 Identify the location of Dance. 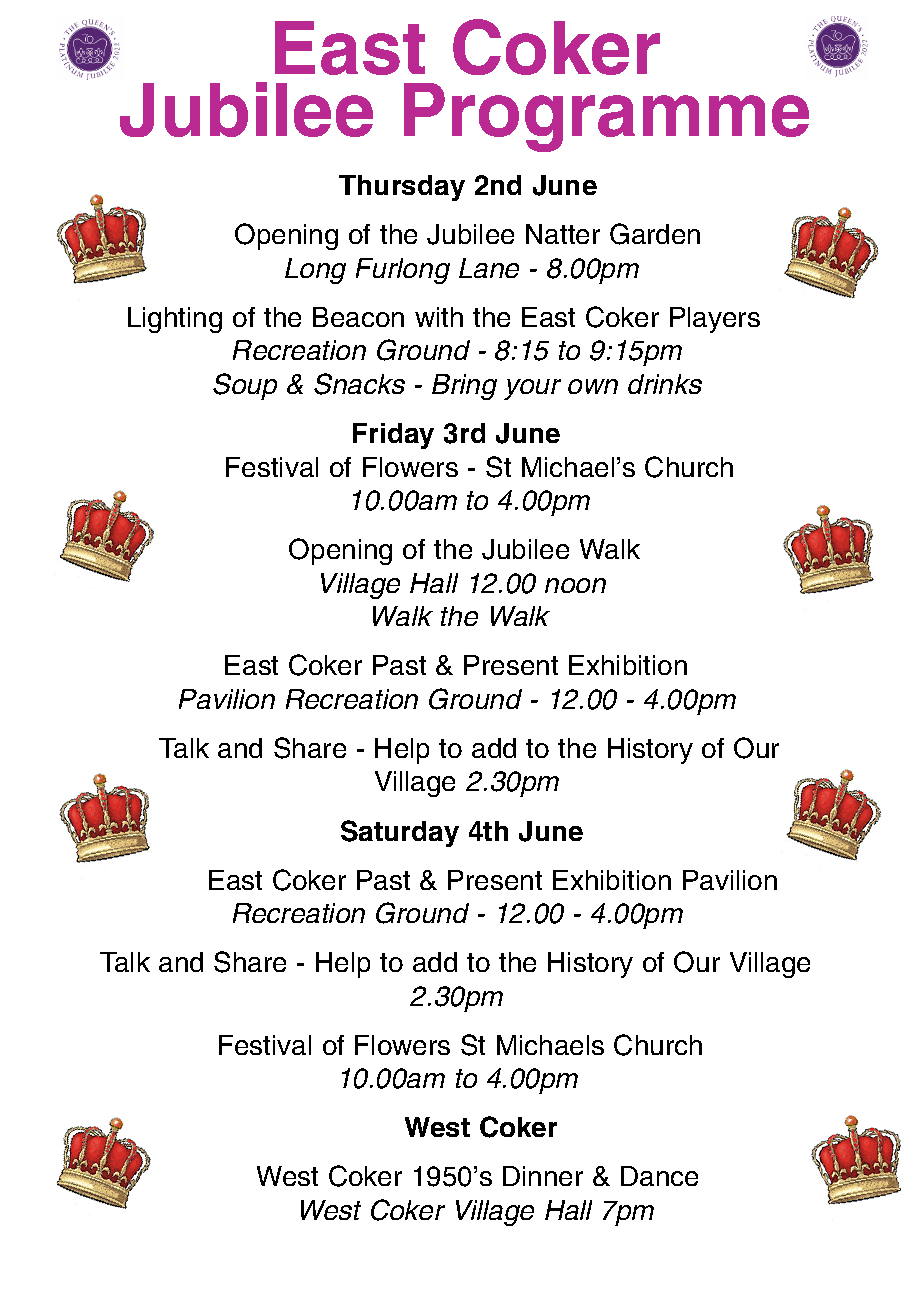
(659, 1176).
